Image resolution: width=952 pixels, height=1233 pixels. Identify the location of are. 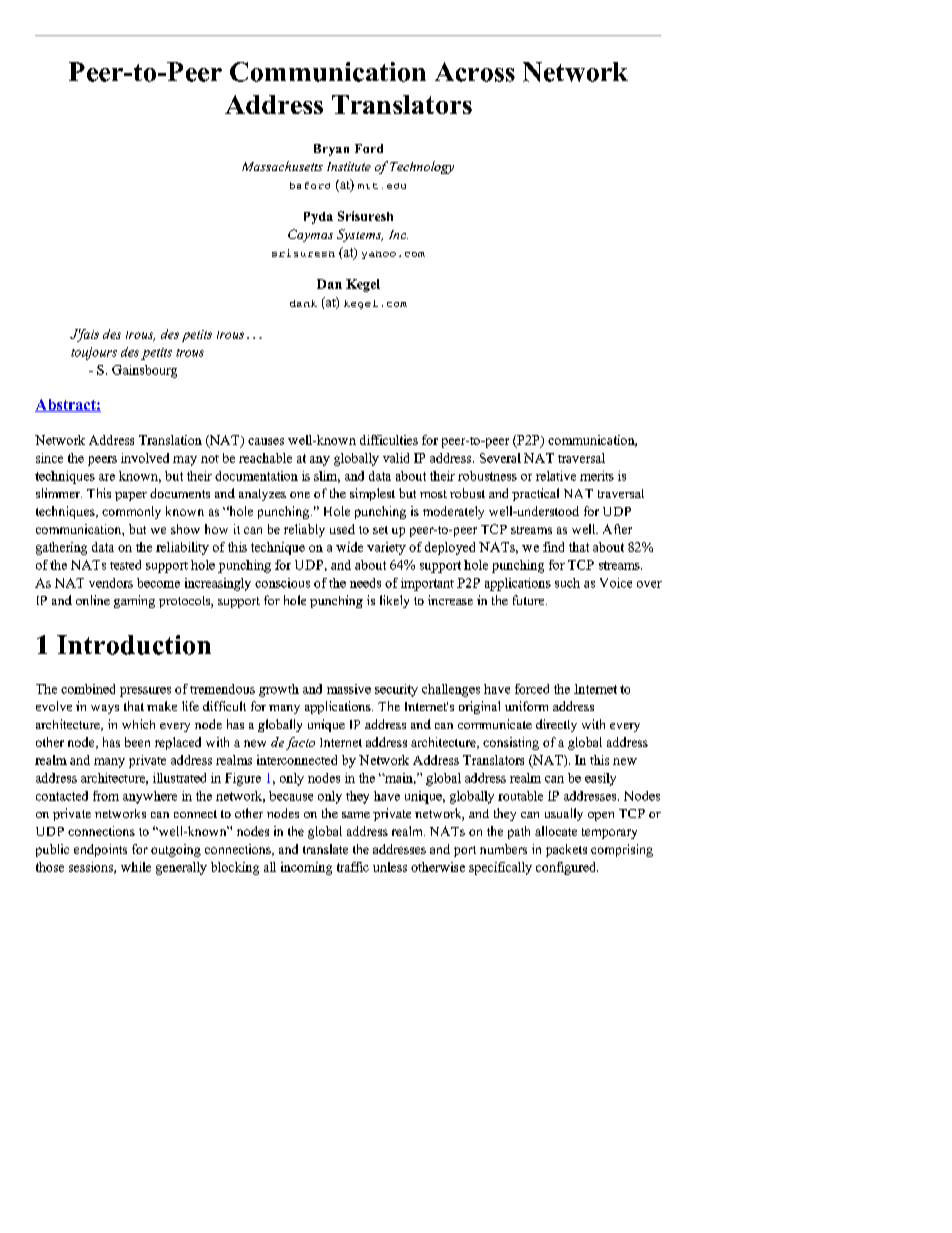
(107, 477).
